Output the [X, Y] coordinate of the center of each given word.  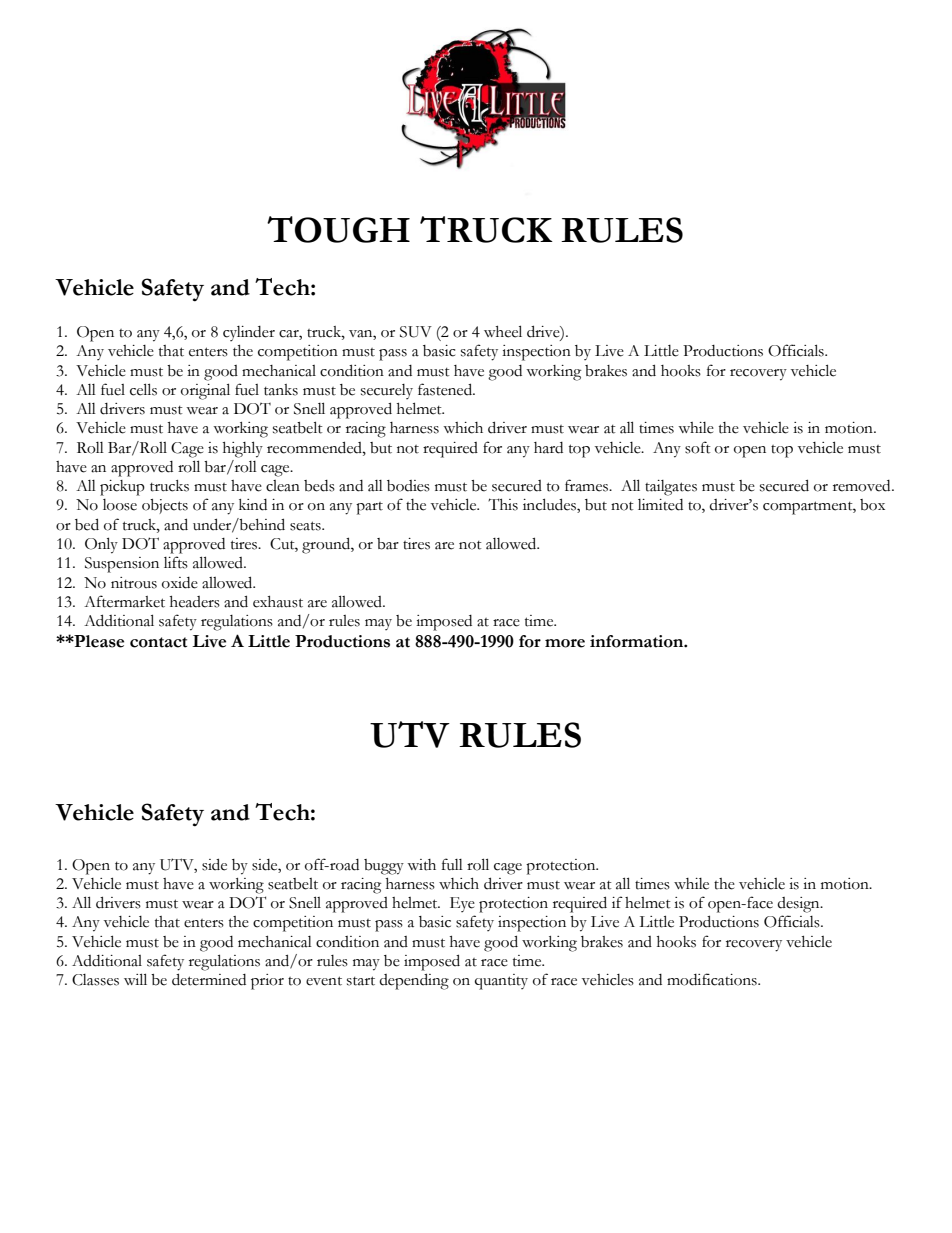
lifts [176, 562]
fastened [446, 389]
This [503, 504]
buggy [384, 867]
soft [698, 447]
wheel [503, 331]
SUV [416, 332]
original [205, 391]
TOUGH [338, 229]
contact [158, 642]
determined [209, 979]
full [452, 864]
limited [660, 505]
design [799, 905]
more [565, 643]
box [872, 505]
